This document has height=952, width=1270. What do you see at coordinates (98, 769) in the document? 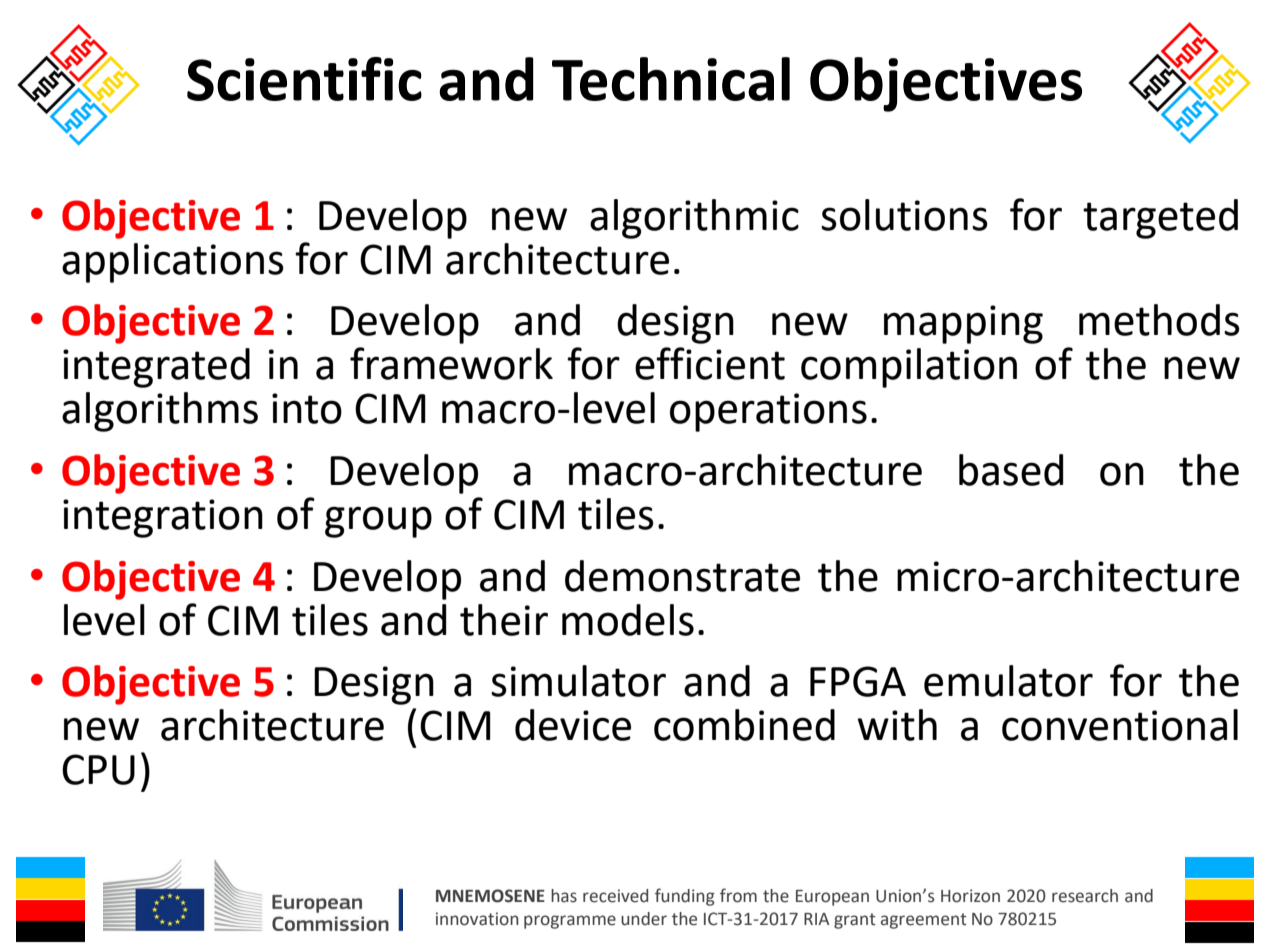
I see `CPU` at bounding box center [98, 769].
